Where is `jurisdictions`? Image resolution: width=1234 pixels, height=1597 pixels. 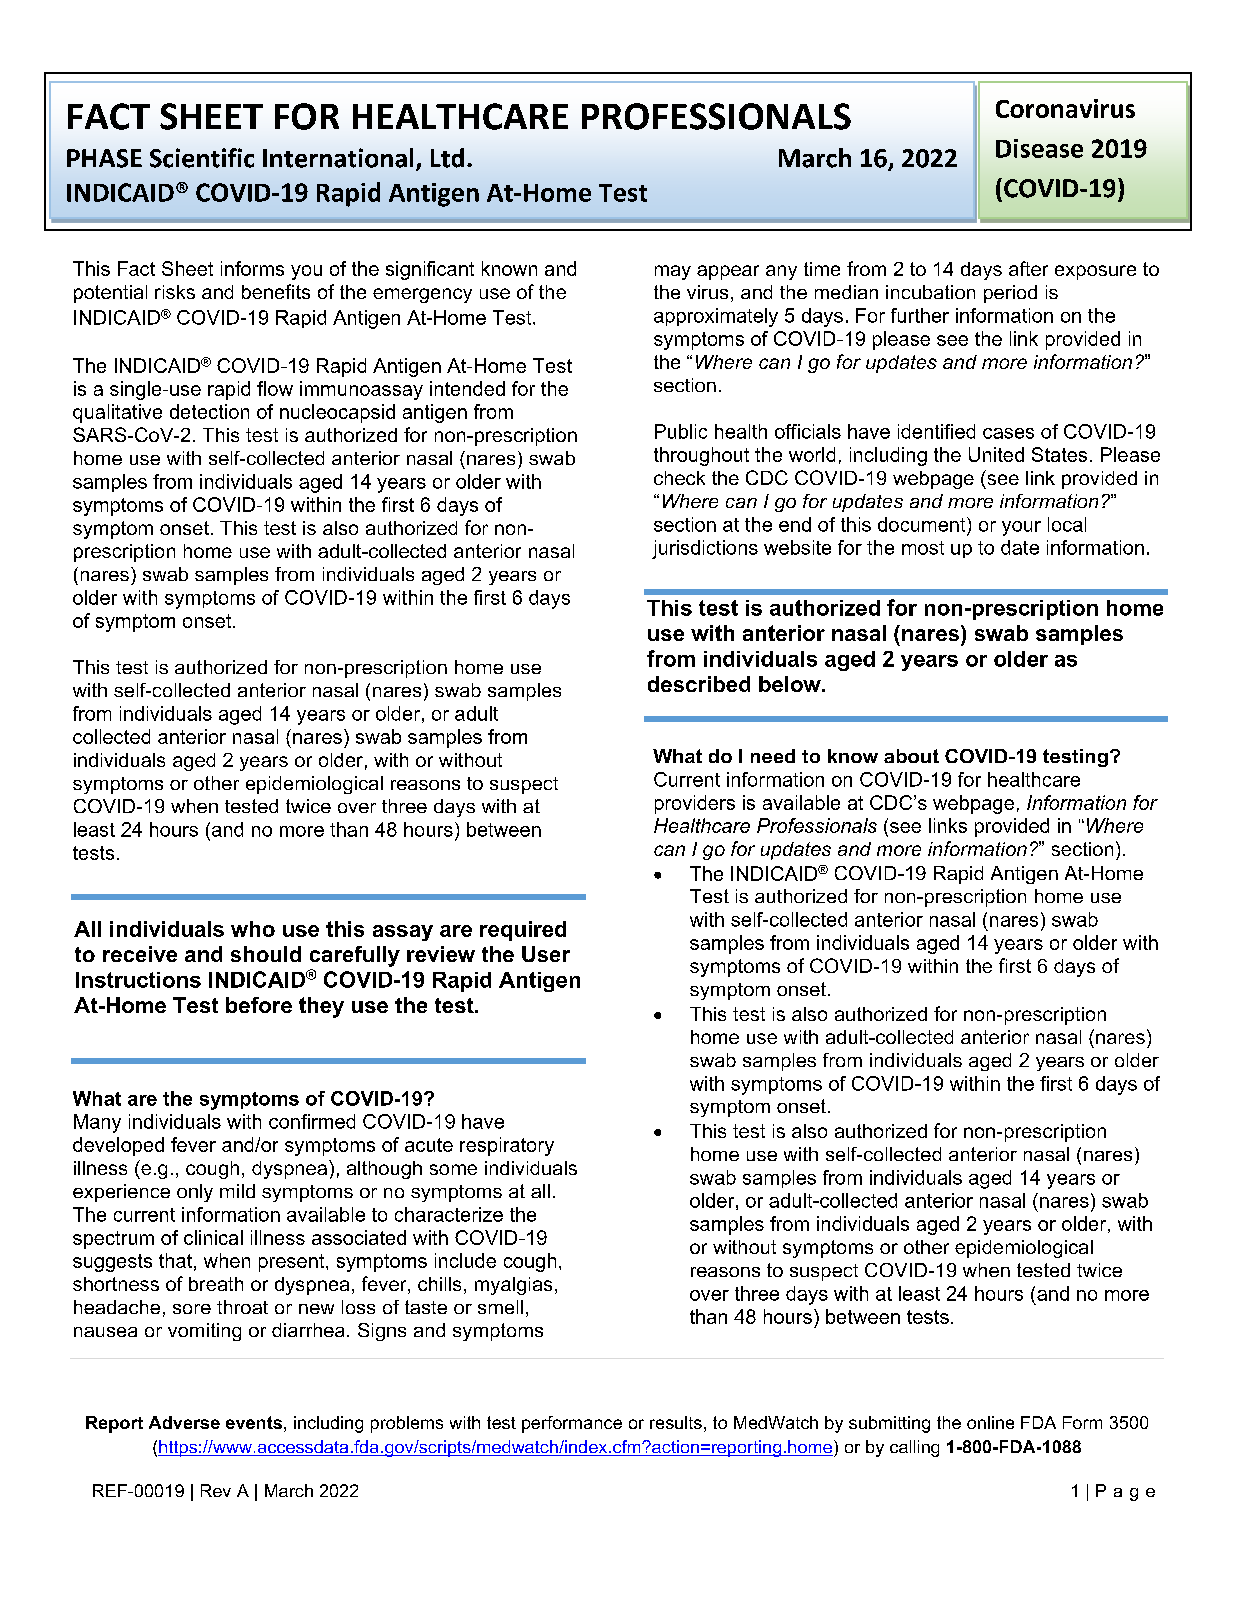
jurisdictions is located at coordinates (705, 549).
